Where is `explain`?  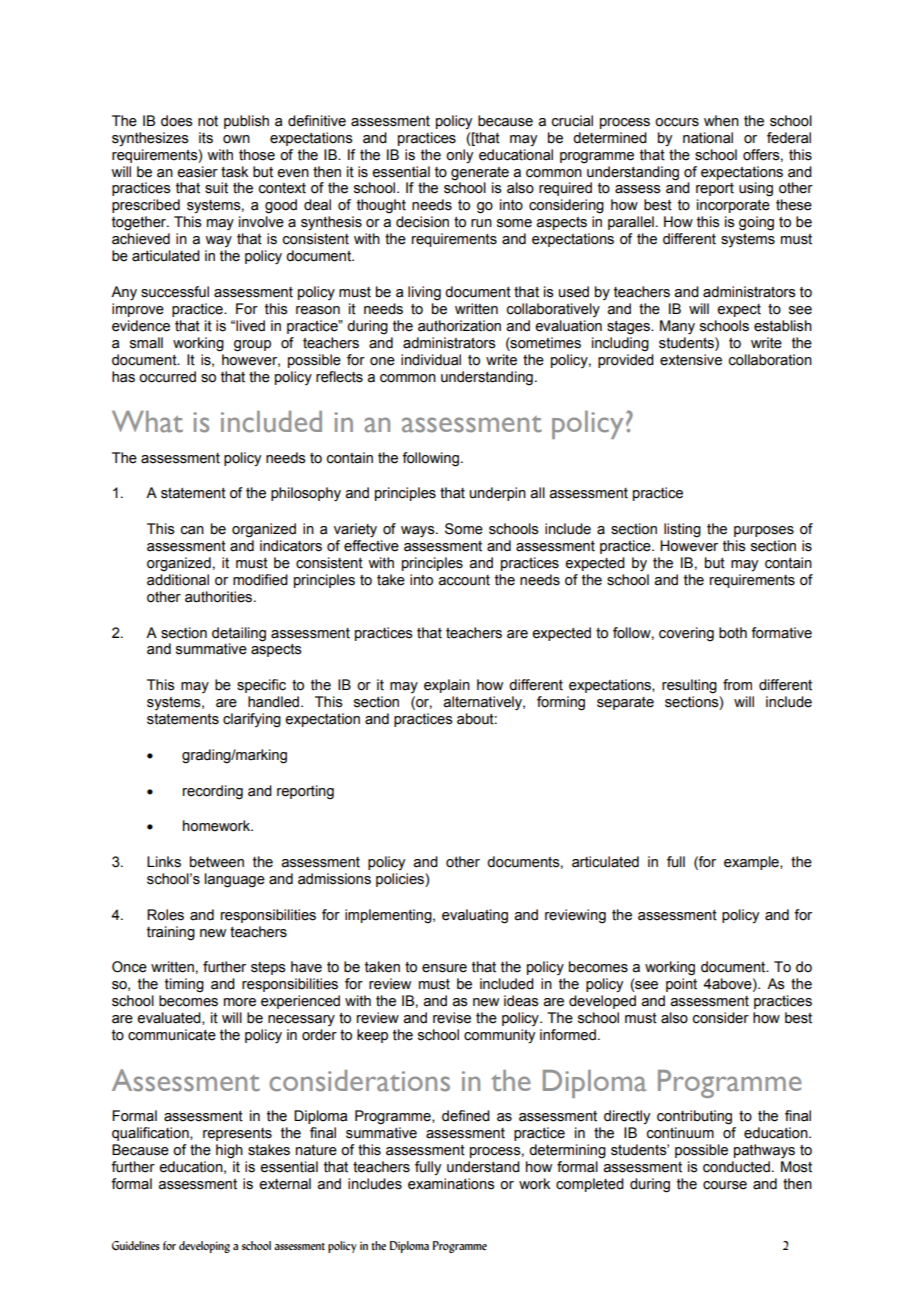 explain is located at coordinates (447, 686).
